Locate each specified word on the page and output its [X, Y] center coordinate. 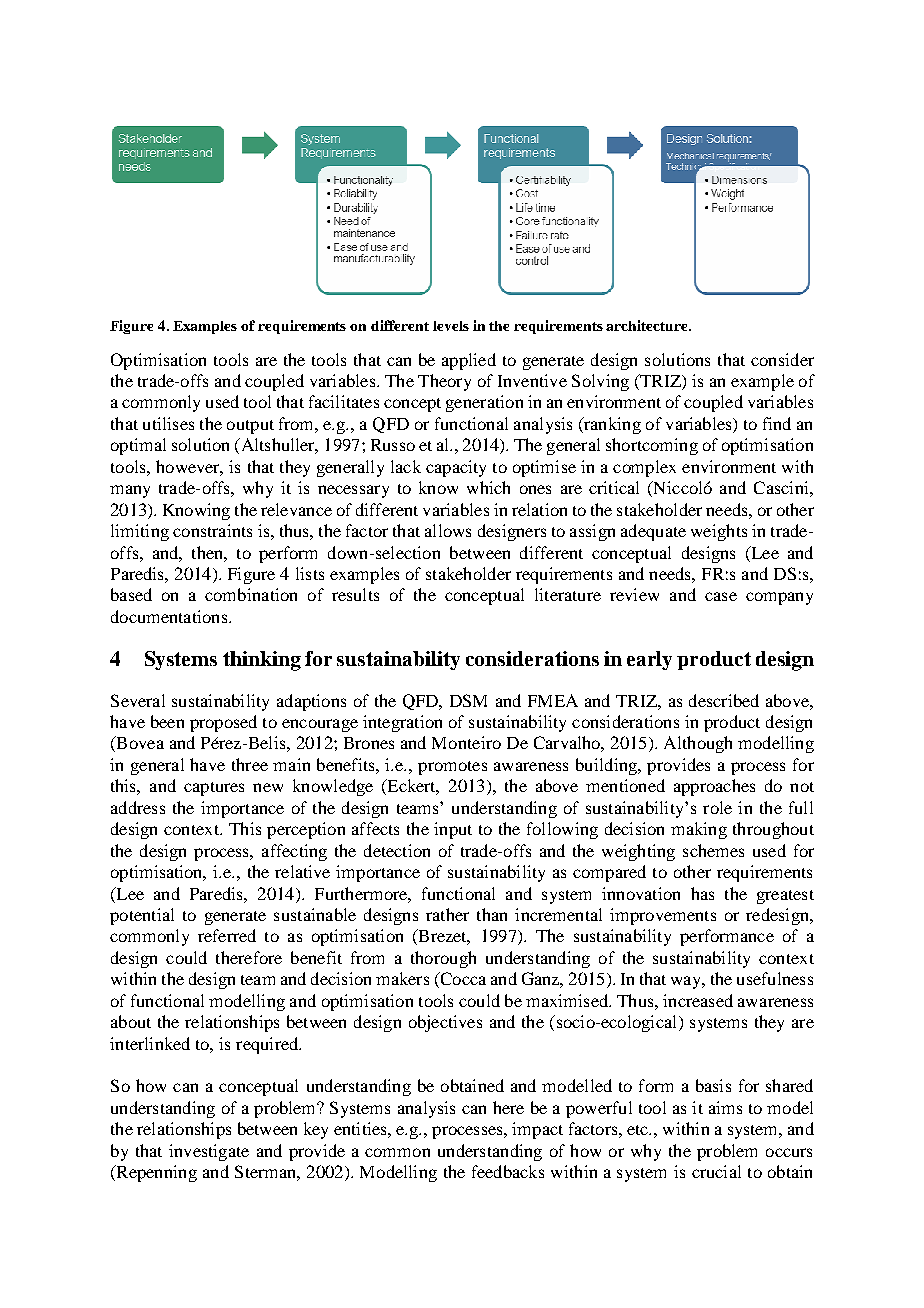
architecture [648, 325]
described [724, 700]
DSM [468, 700]
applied [469, 361]
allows [448, 530]
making [699, 830]
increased [698, 1000]
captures [214, 789]
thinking [262, 661]
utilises [168, 423]
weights [719, 532]
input [453, 830]
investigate [209, 1152]
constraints [212, 530]
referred [227, 935]
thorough [443, 959]
